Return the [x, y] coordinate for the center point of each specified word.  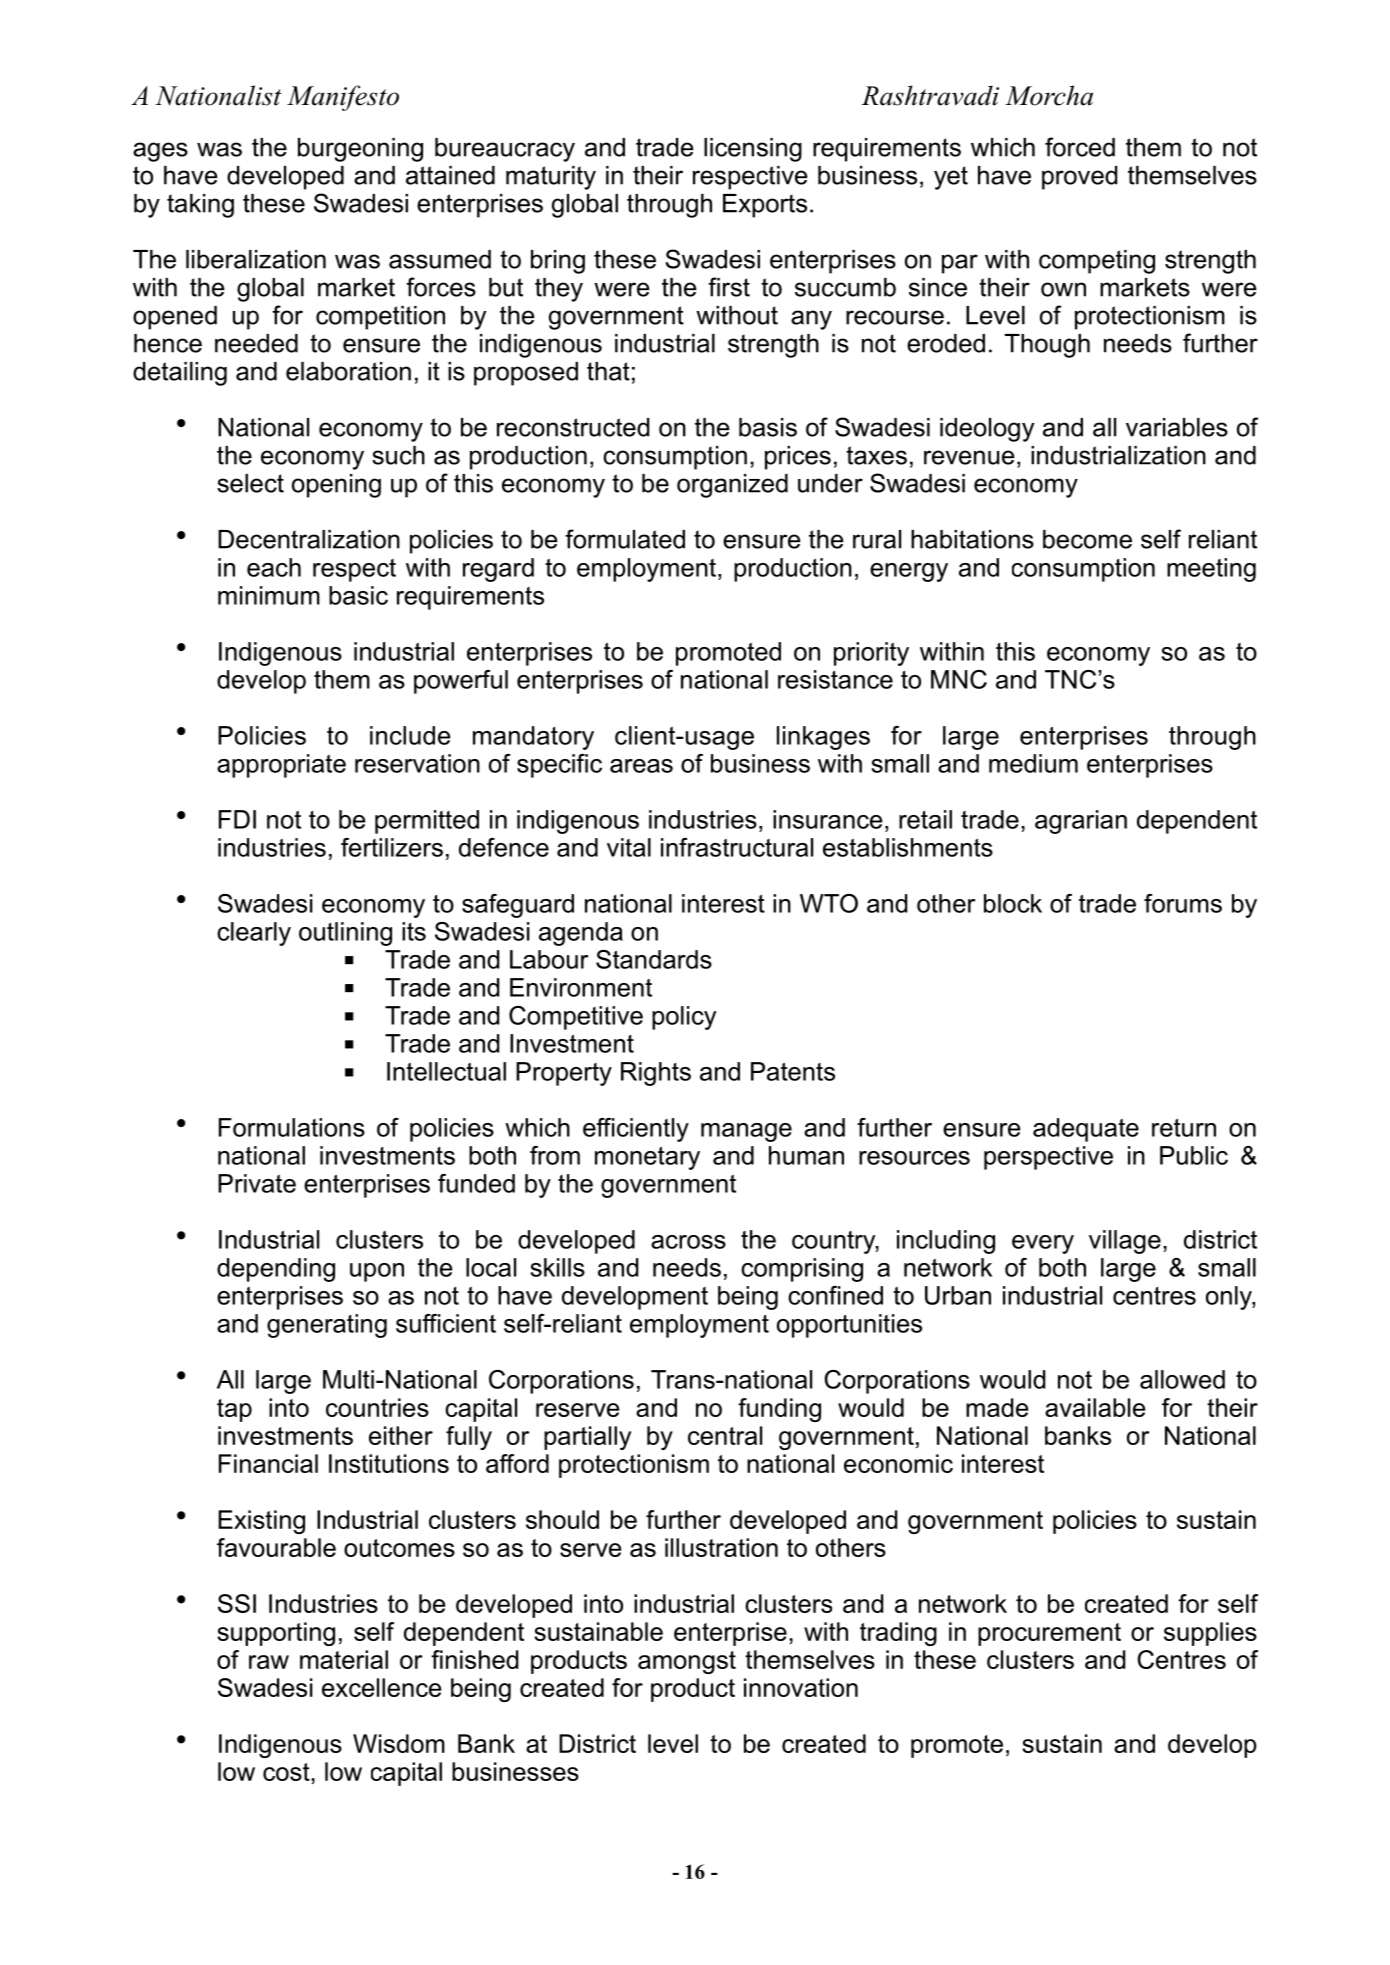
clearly [254, 934]
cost [287, 1772]
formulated [625, 539]
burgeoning [360, 150]
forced [1080, 147]
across [688, 1242]
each [274, 567]
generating [327, 1326]
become [1087, 539]
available [1095, 1407]
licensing [753, 150]
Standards [654, 959]
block [1013, 903]
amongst [687, 1662]
